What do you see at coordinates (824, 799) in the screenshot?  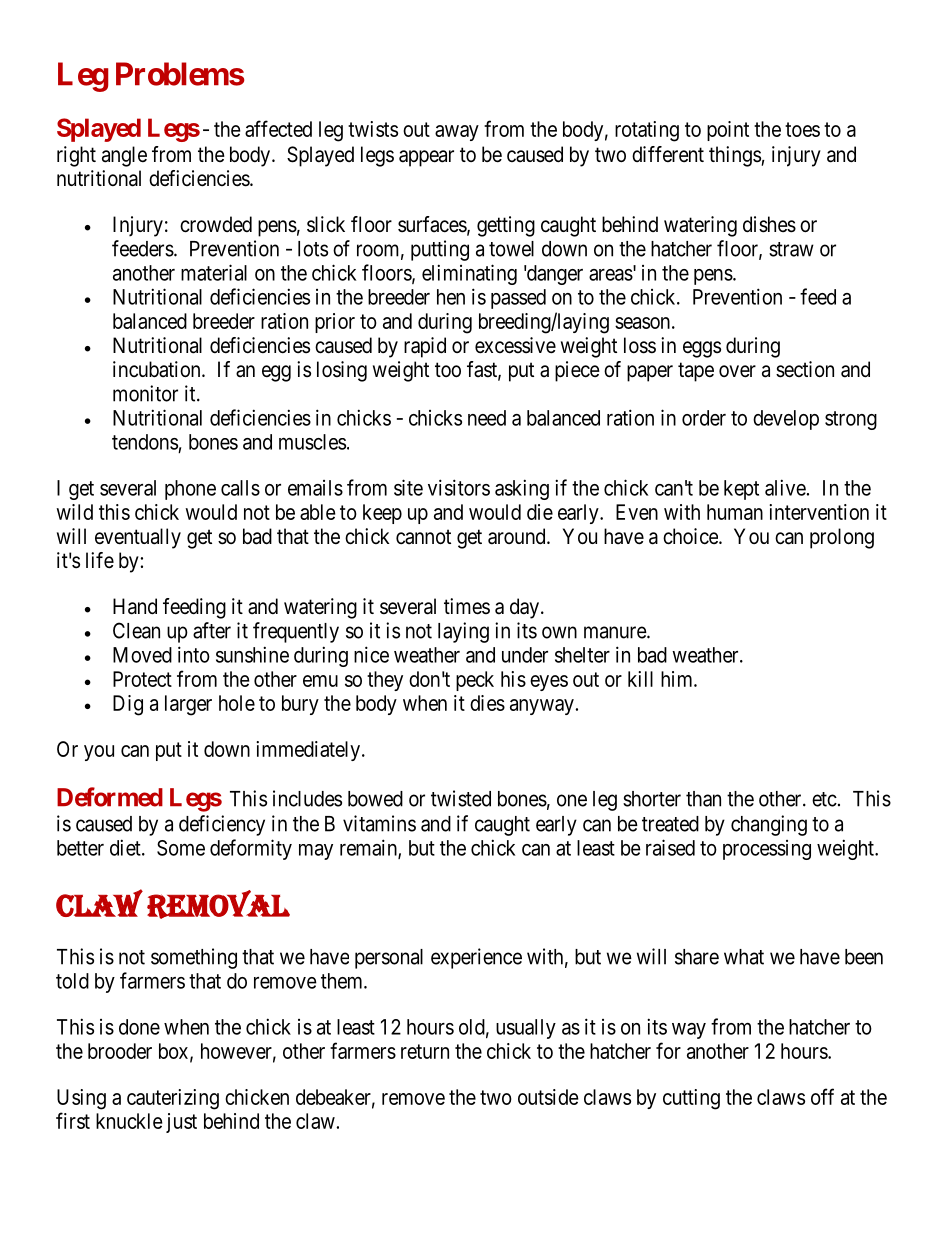 I see `etc` at bounding box center [824, 799].
